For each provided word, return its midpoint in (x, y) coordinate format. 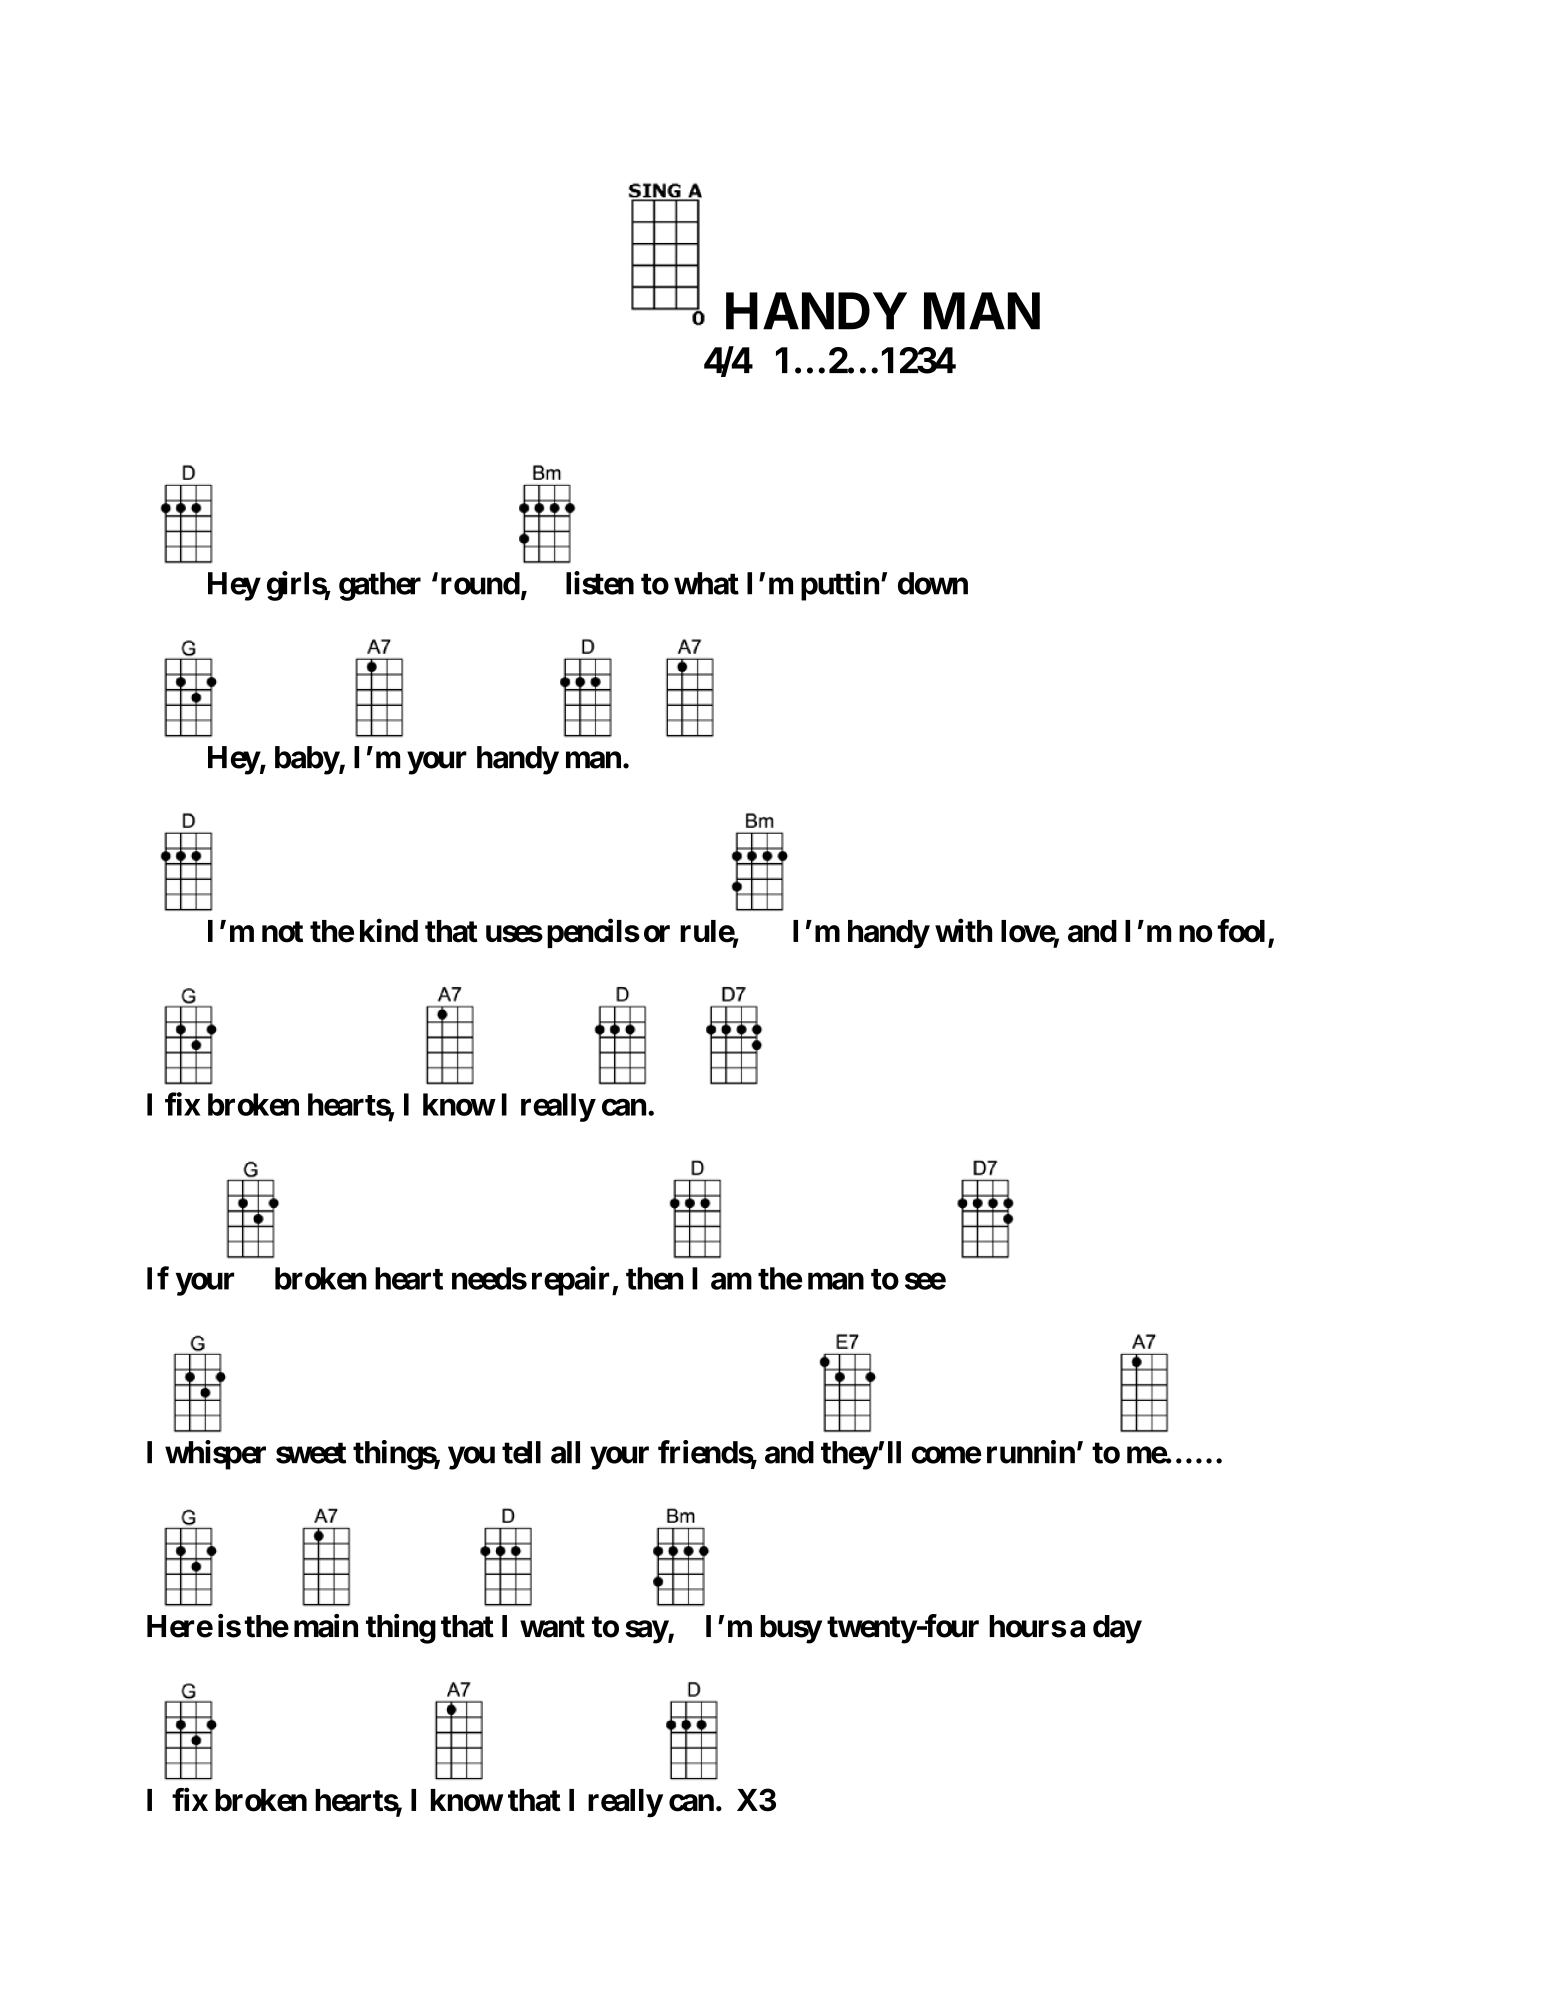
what (706, 583)
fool (1241, 931)
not (282, 932)
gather (380, 586)
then (654, 1278)
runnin (1031, 1452)
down (933, 583)
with (963, 930)
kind (389, 931)
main (326, 1626)
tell (521, 1452)
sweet (311, 1453)
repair (572, 1281)
